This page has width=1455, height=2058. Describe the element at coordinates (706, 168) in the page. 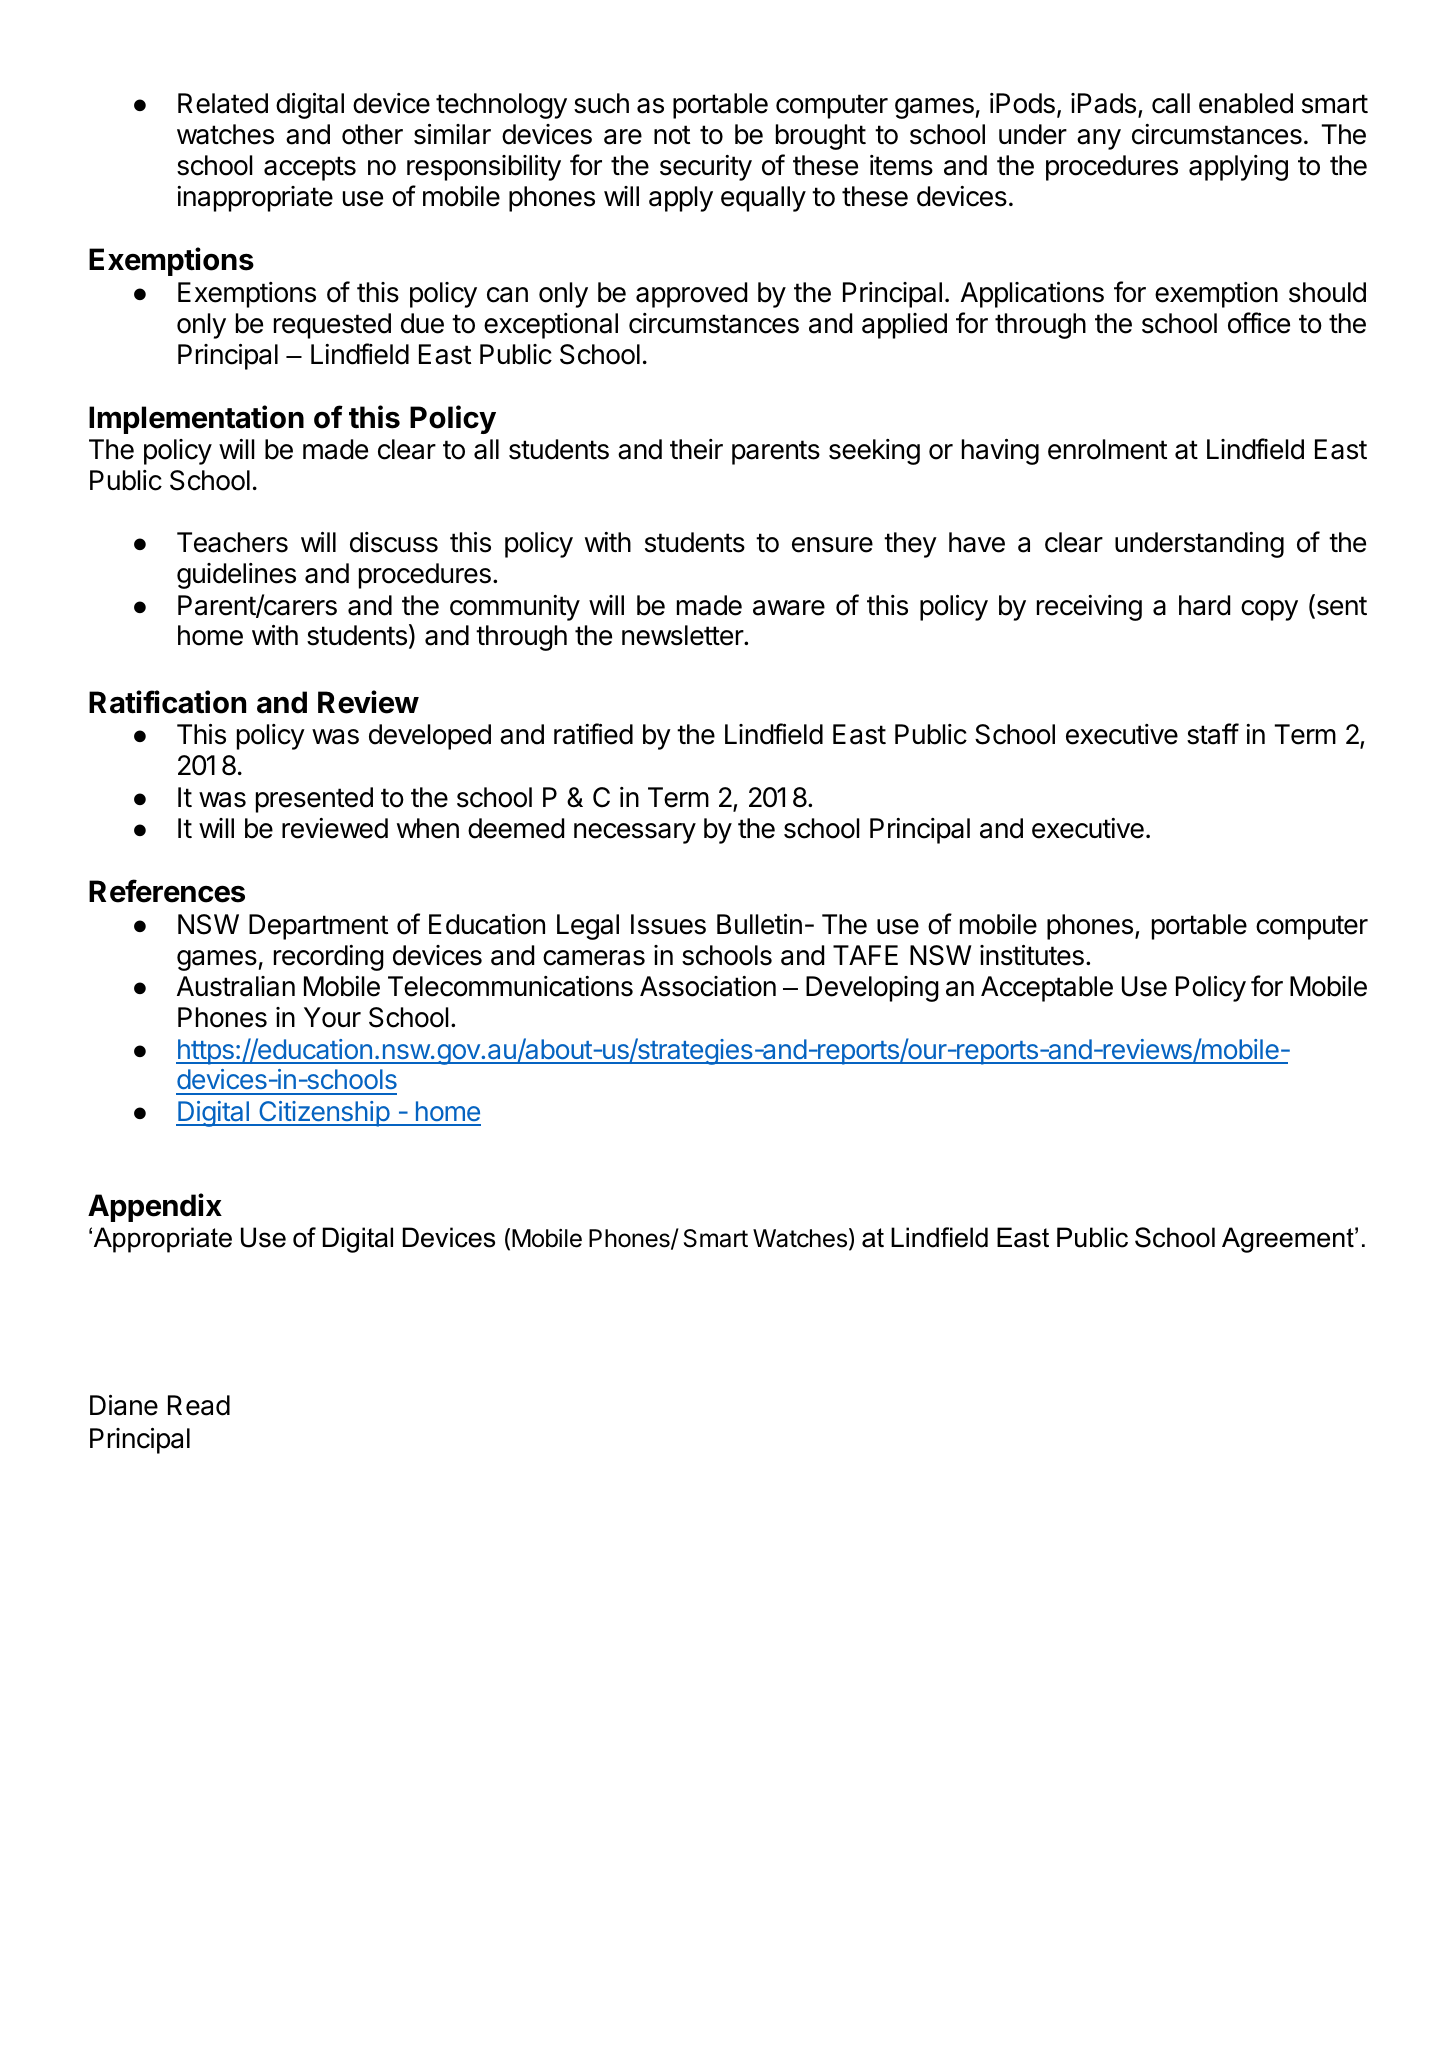

I see `security` at that location.
